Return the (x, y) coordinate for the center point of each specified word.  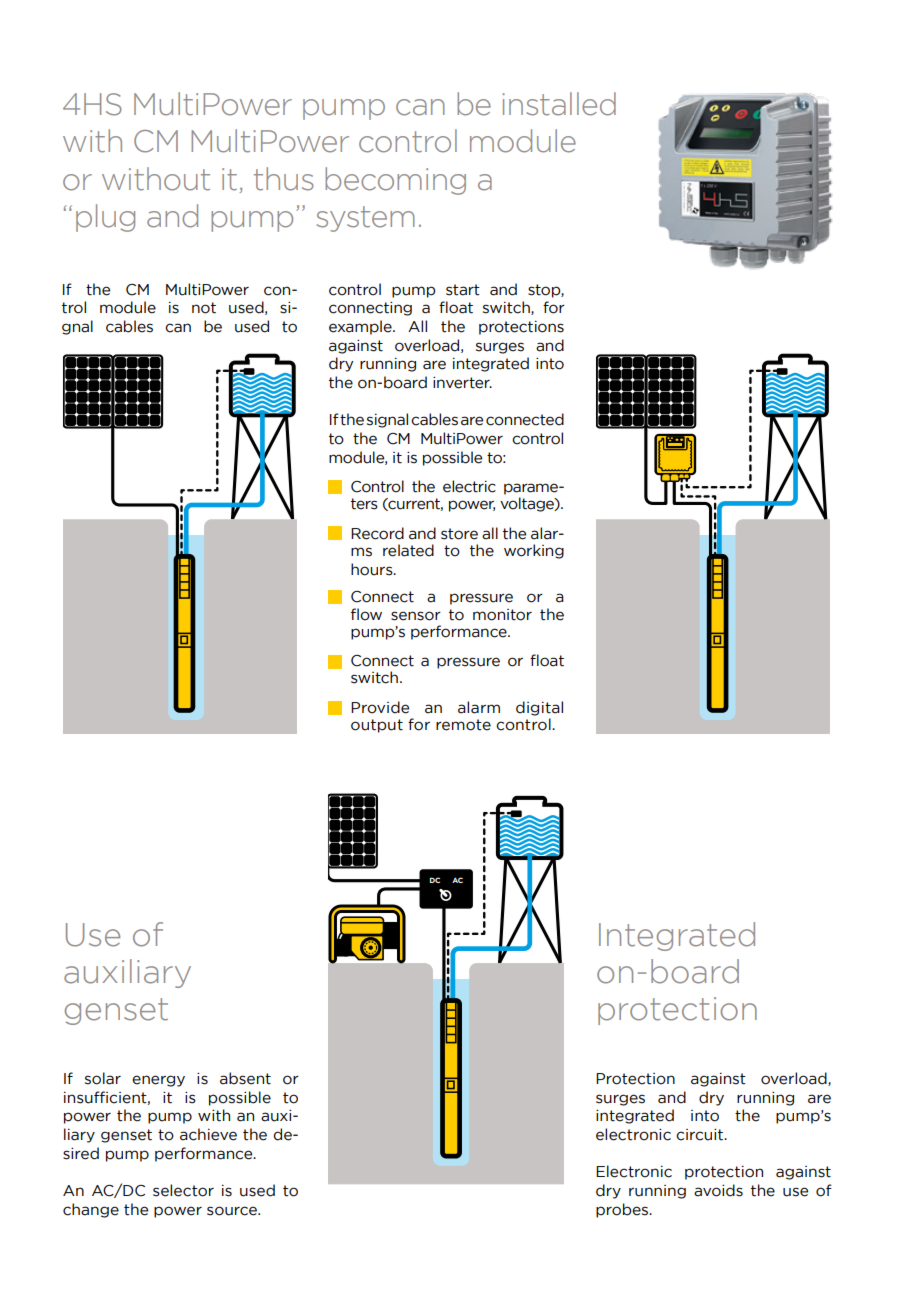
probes (623, 1210)
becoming (395, 181)
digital (539, 708)
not (204, 308)
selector (183, 1190)
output (377, 726)
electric (469, 486)
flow (366, 614)
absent (245, 1078)
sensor (416, 616)
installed (559, 104)
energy (158, 1081)
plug (105, 218)
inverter (462, 383)
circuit (701, 1135)
